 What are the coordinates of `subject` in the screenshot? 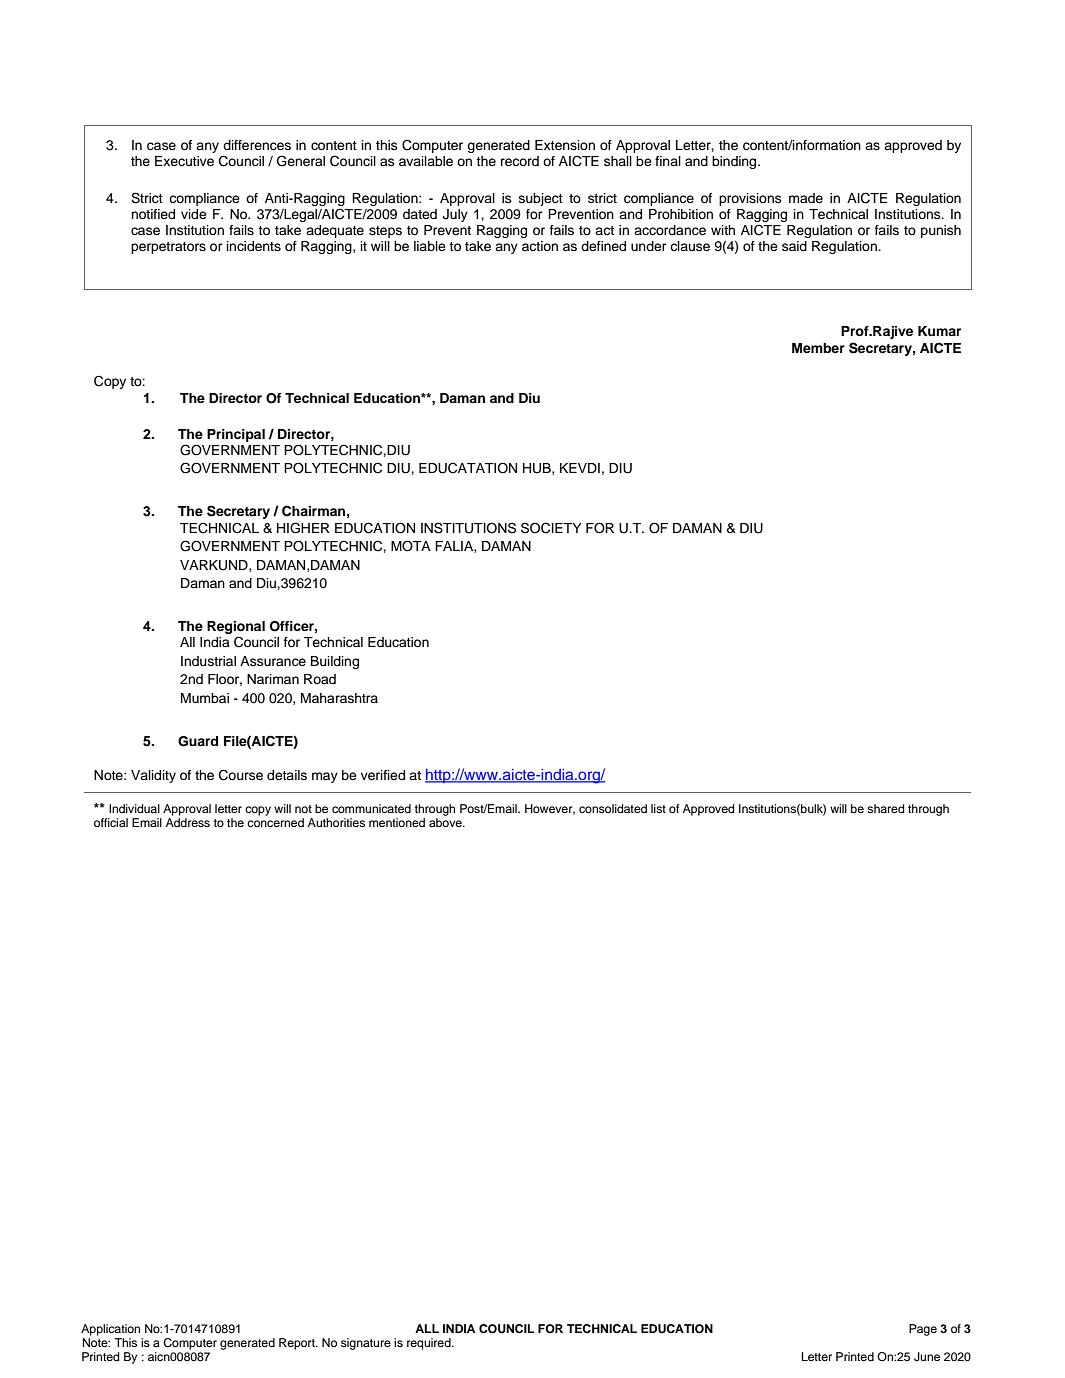 It's located at (541, 199).
